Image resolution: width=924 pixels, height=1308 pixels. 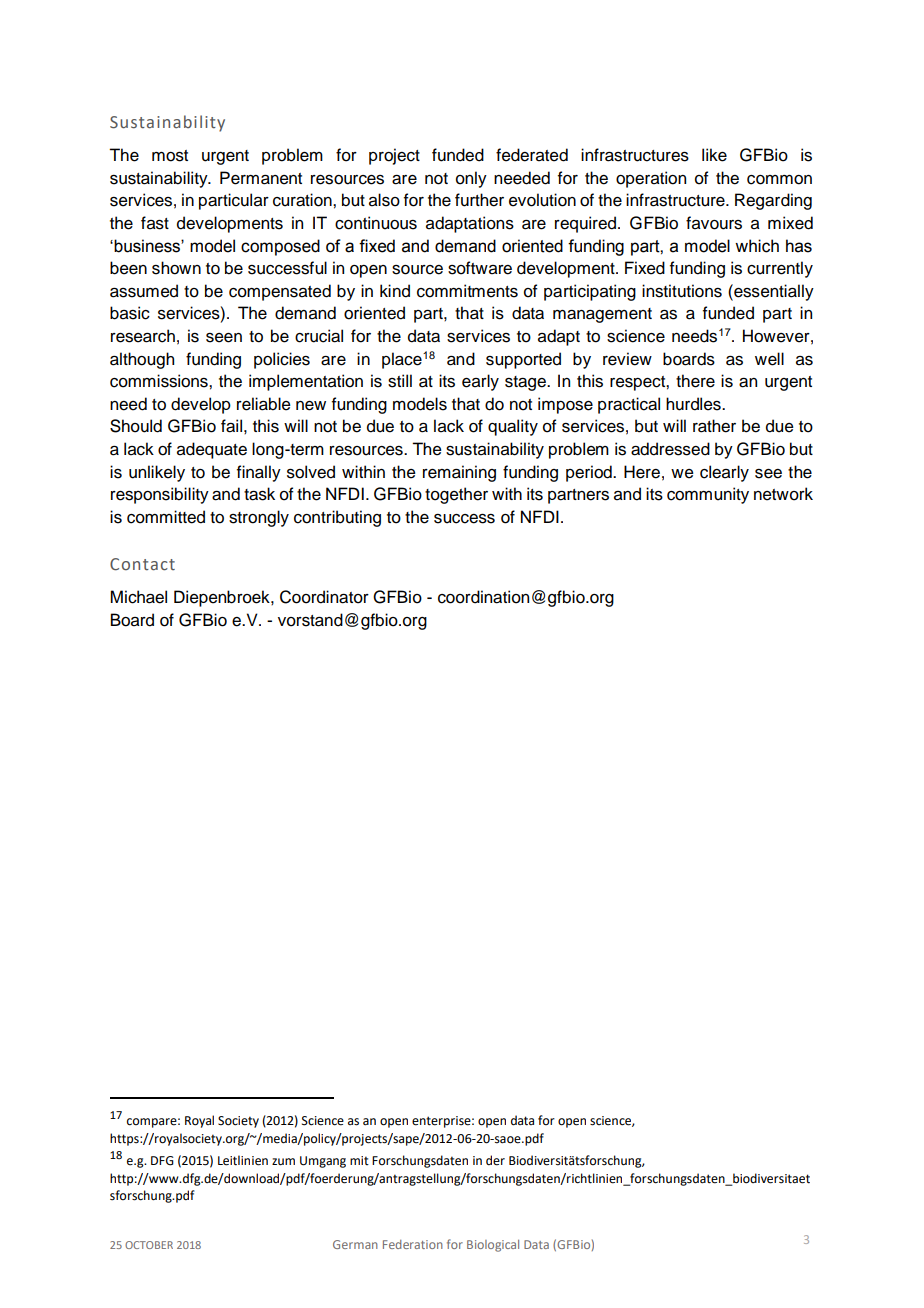 What do you see at coordinates (413, 1244) in the document?
I see `Federation` at bounding box center [413, 1244].
